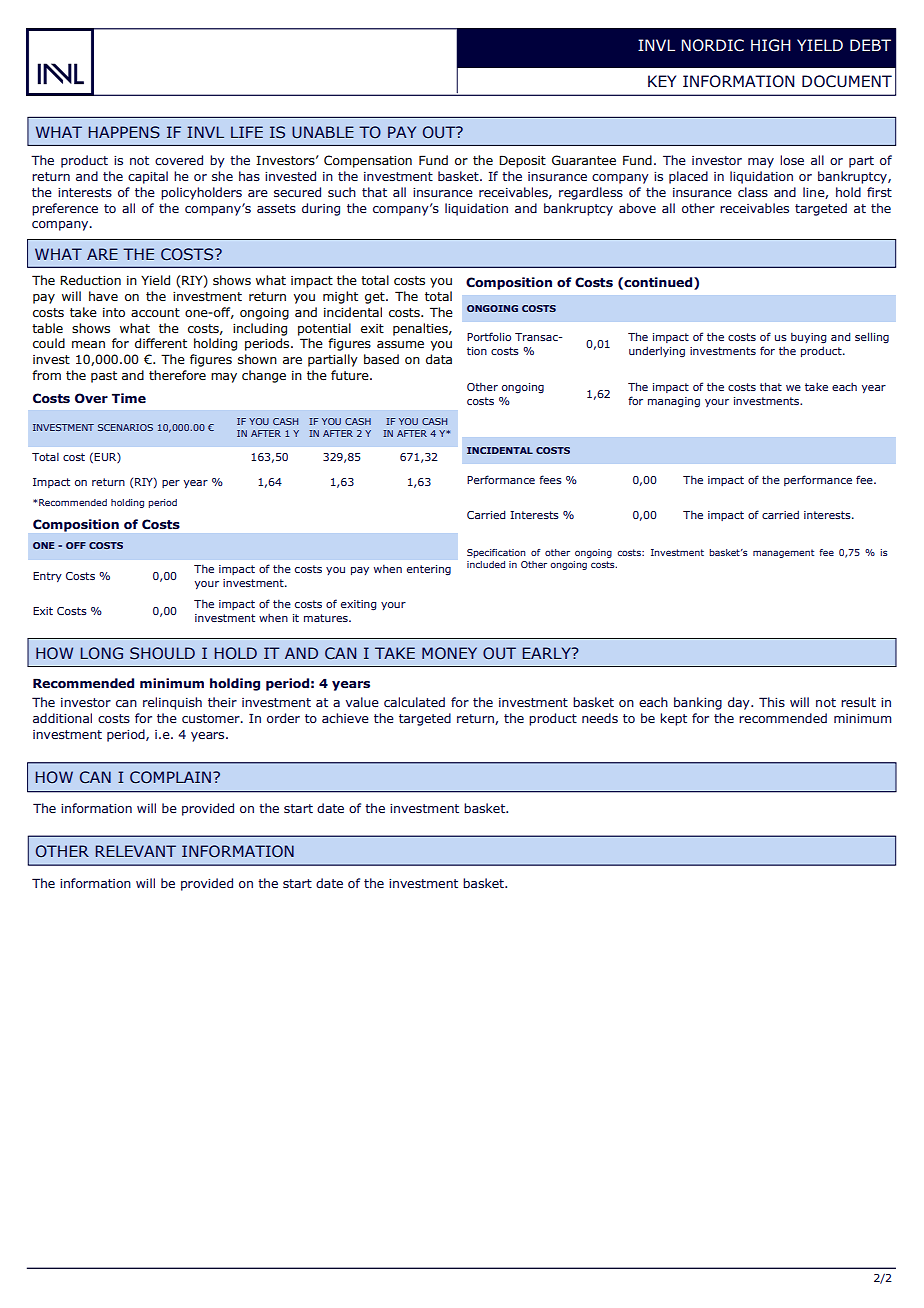  I want to click on buying, so click(809, 337).
